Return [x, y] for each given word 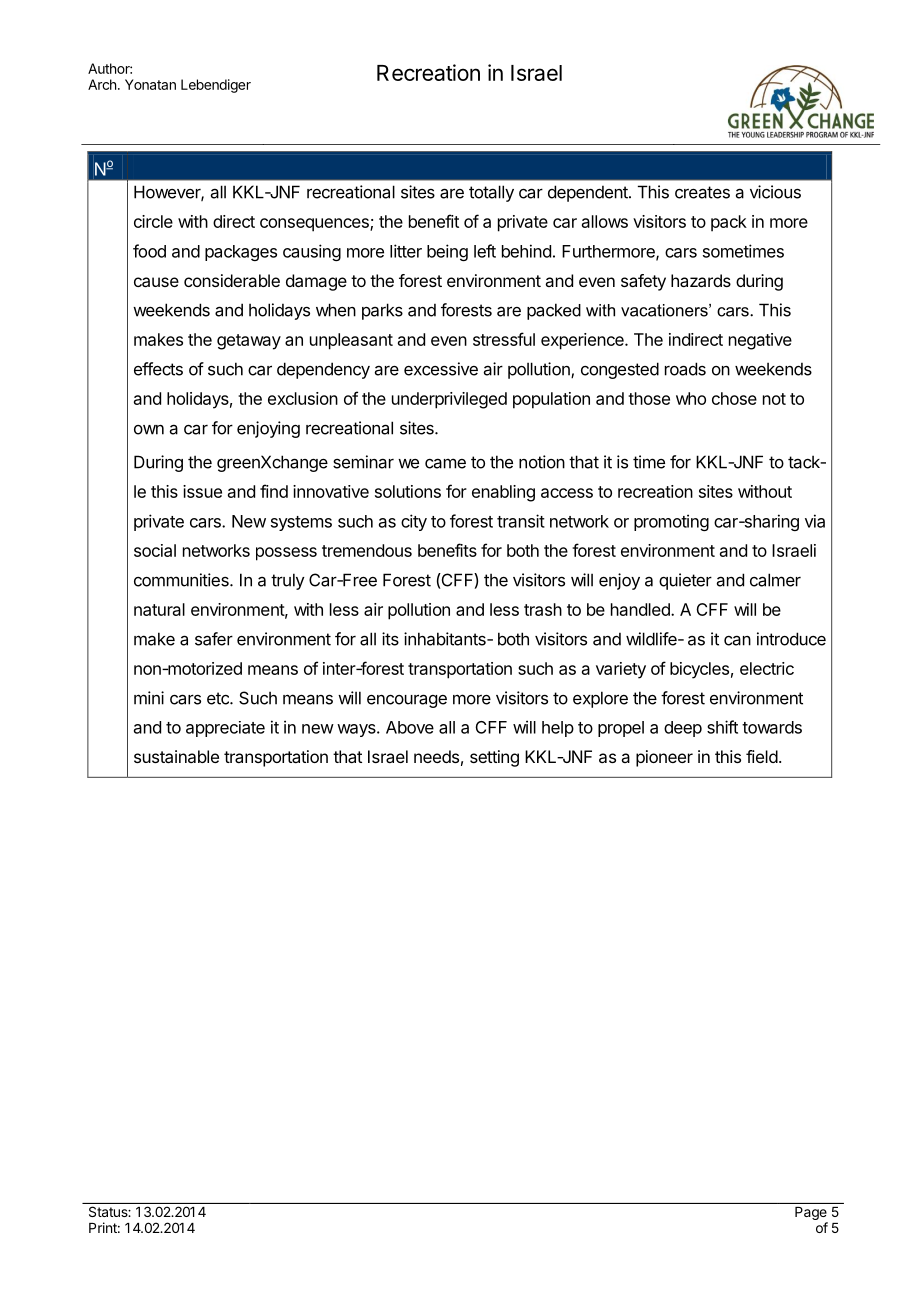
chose [734, 398]
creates [702, 192]
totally [491, 193]
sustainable [176, 756]
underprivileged [449, 400]
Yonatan [150, 84]
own [149, 430]
